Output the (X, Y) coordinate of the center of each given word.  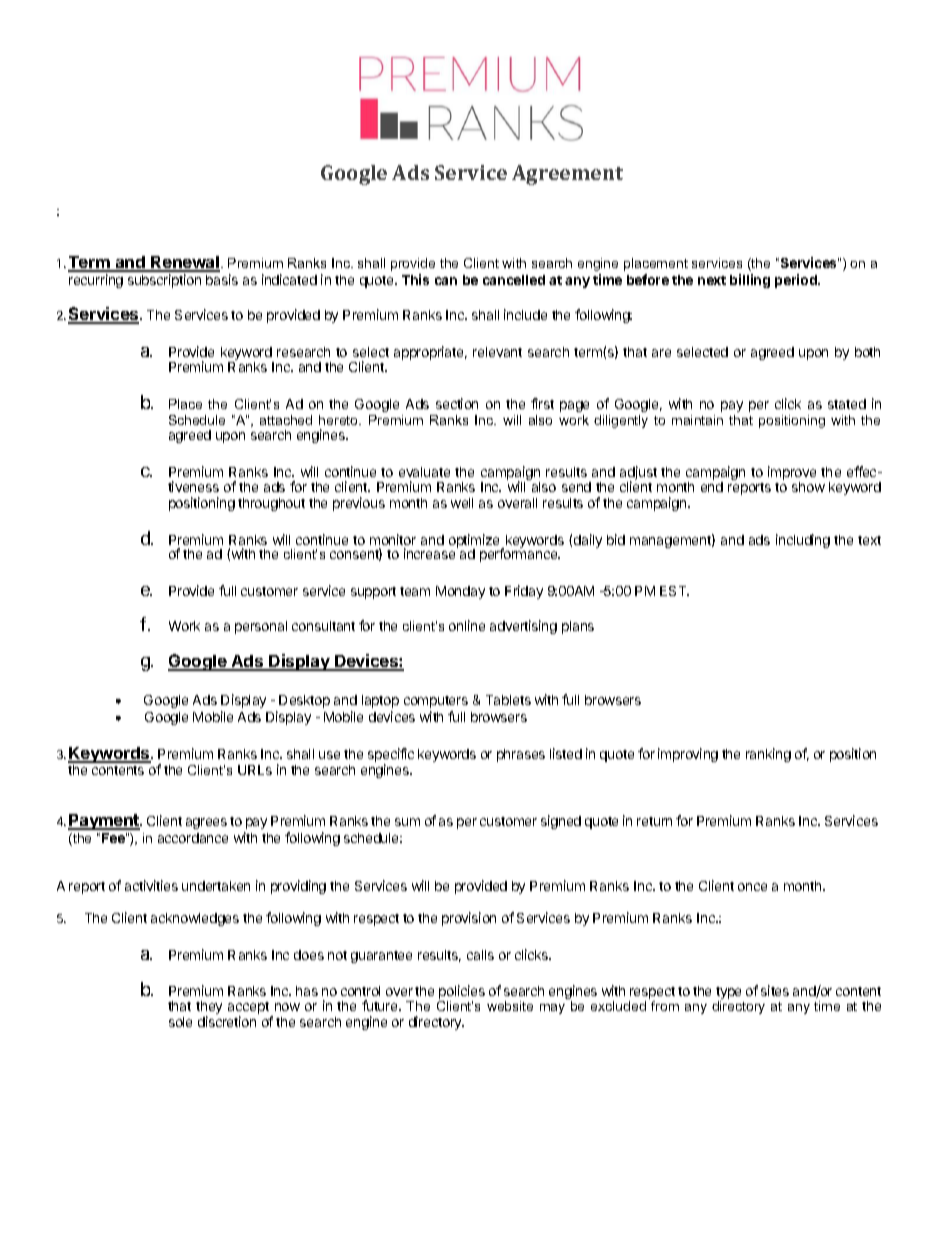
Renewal (184, 263)
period (797, 281)
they (209, 1009)
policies (462, 993)
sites (775, 990)
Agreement (567, 175)
